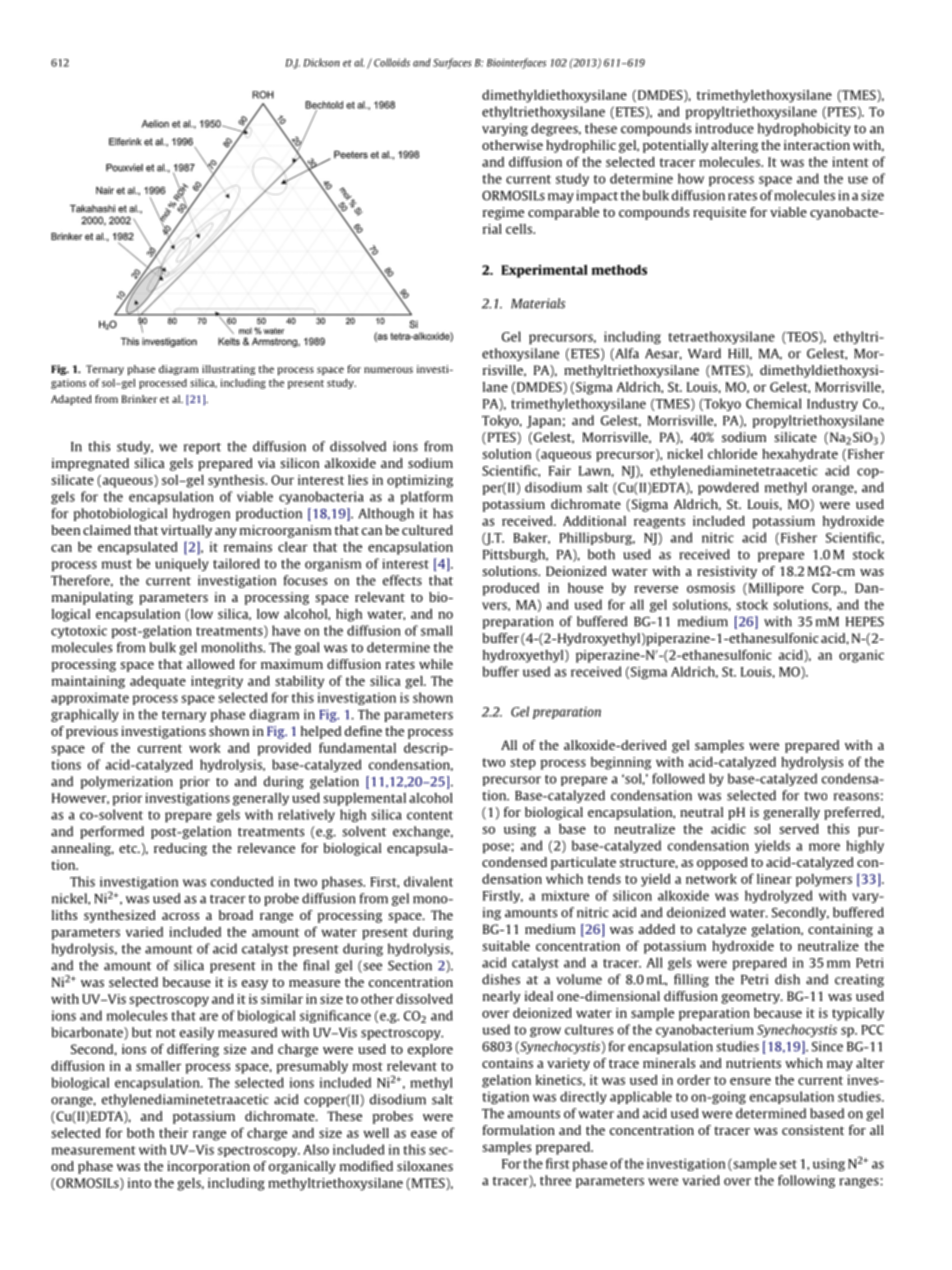  What do you see at coordinates (321, 62) in the screenshot?
I see `Dickson` at bounding box center [321, 62].
